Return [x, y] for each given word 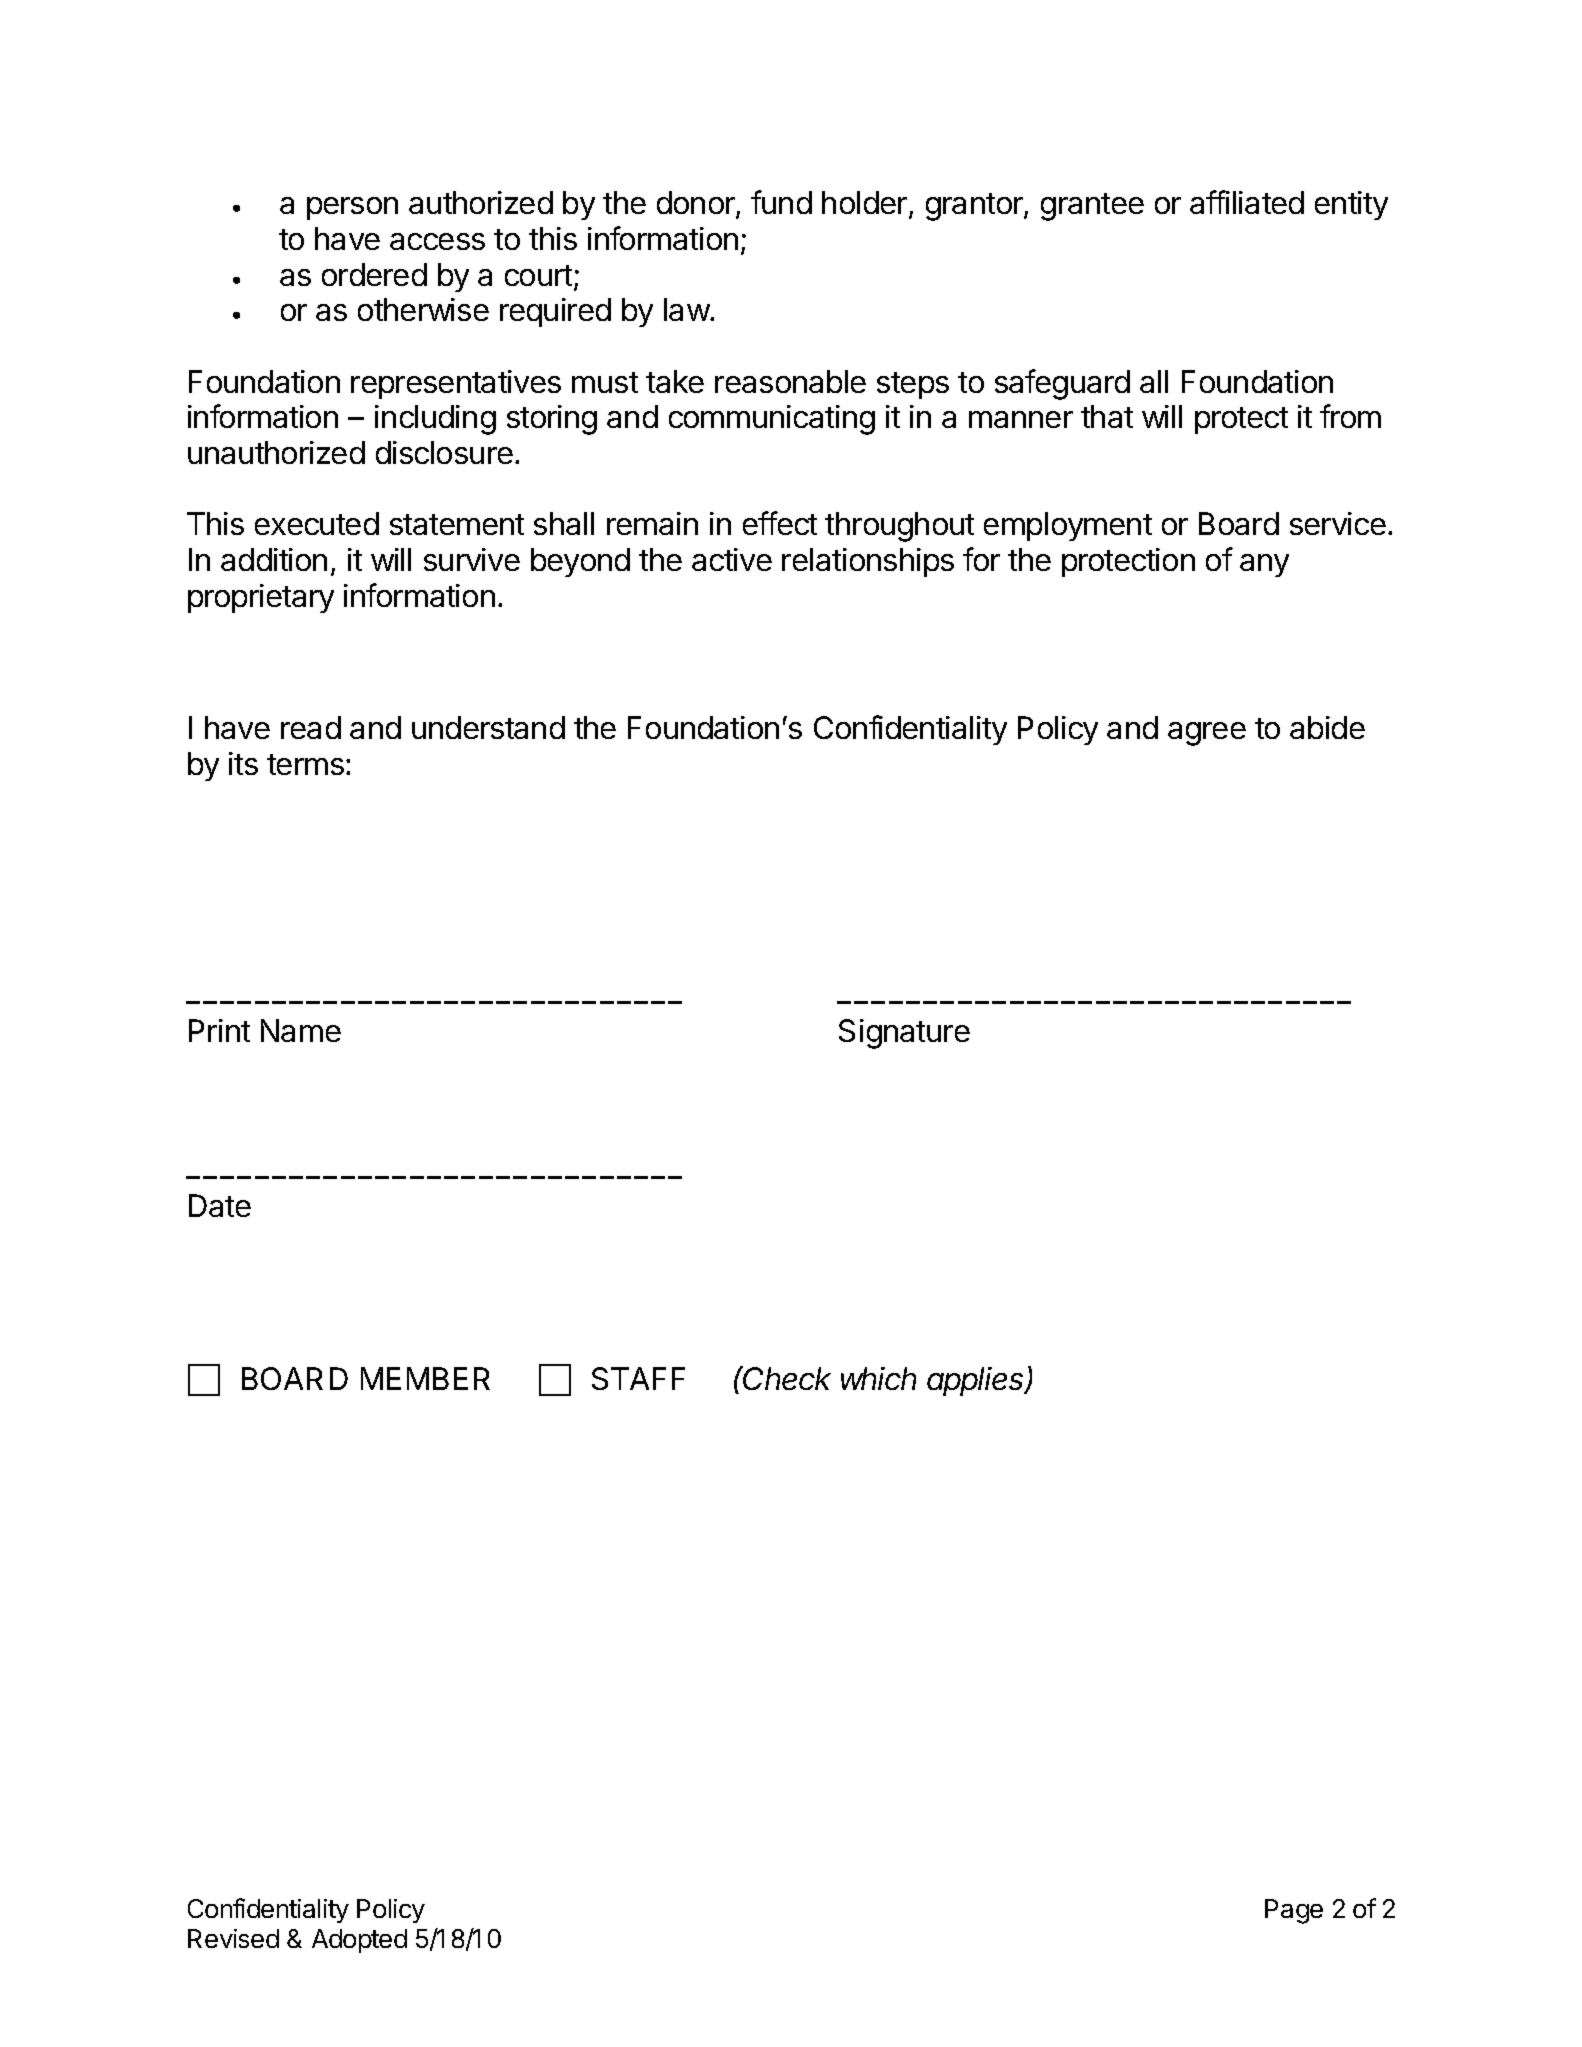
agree [1207, 734]
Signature [904, 1034]
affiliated [1247, 202]
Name [301, 1030]
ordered [374, 274]
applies [977, 1381]
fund [781, 202]
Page [1294, 1911]
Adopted [359, 1941]
